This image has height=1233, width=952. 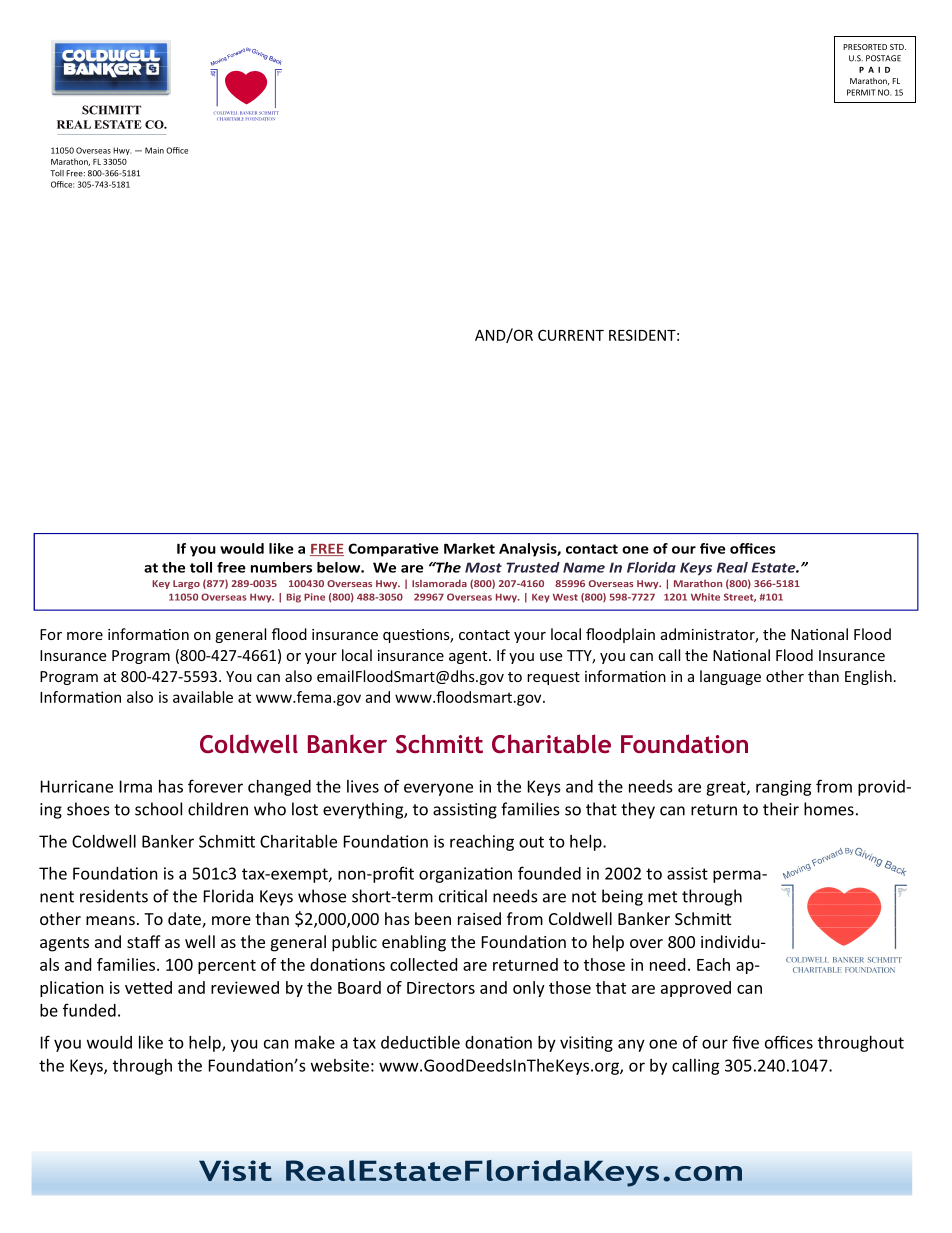 What do you see at coordinates (203, 697) in the image?
I see `available` at bounding box center [203, 697].
